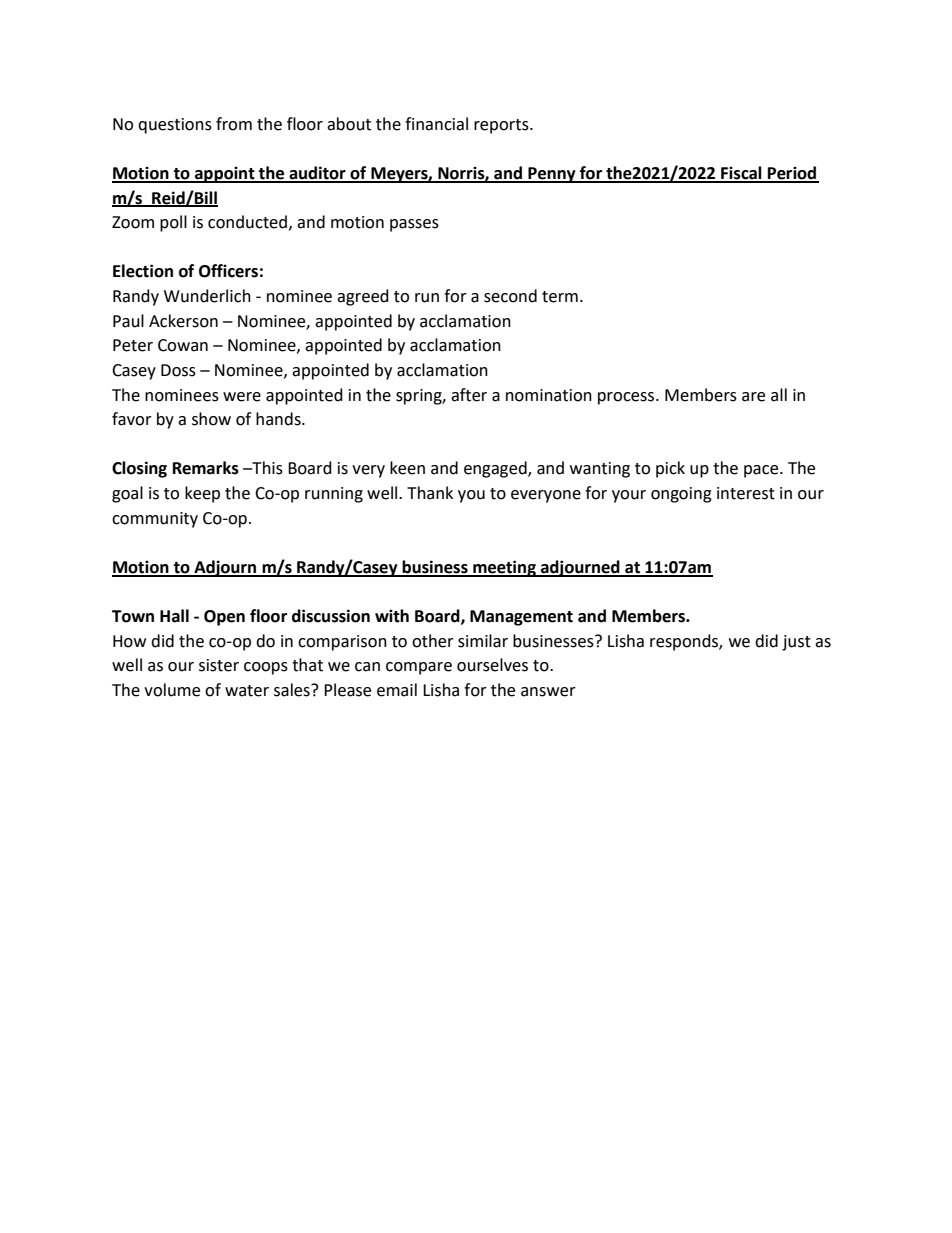 The width and height of the screenshot is (952, 1233). Describe the element at coordinates (560, 297) in the screenshot. I see `term` at that location.
